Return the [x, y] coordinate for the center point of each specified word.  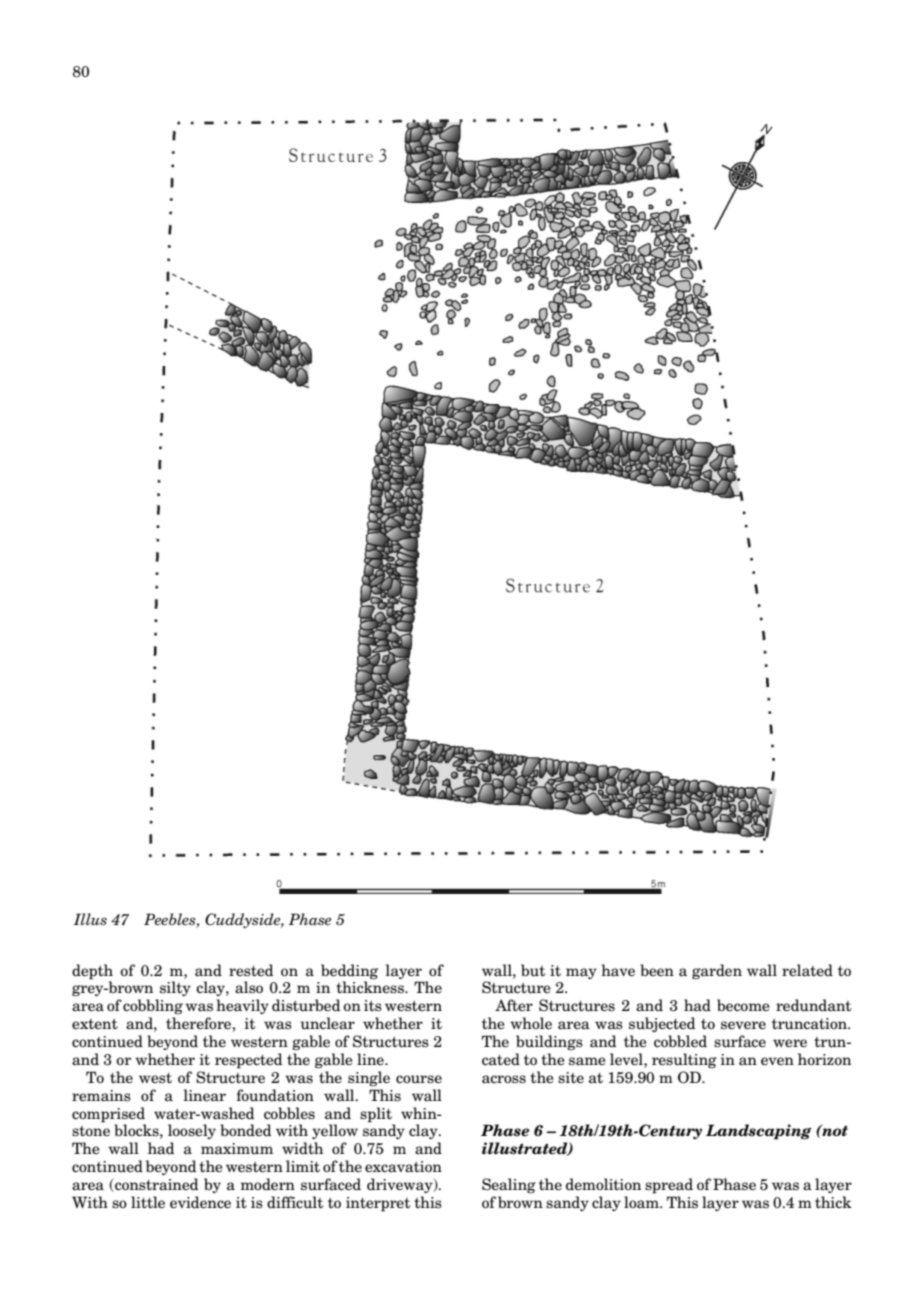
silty [175, 988]
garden [717, 972]
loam [642, 1202]
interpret [378, 1204]
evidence [200, 1202]
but [533, 970]
